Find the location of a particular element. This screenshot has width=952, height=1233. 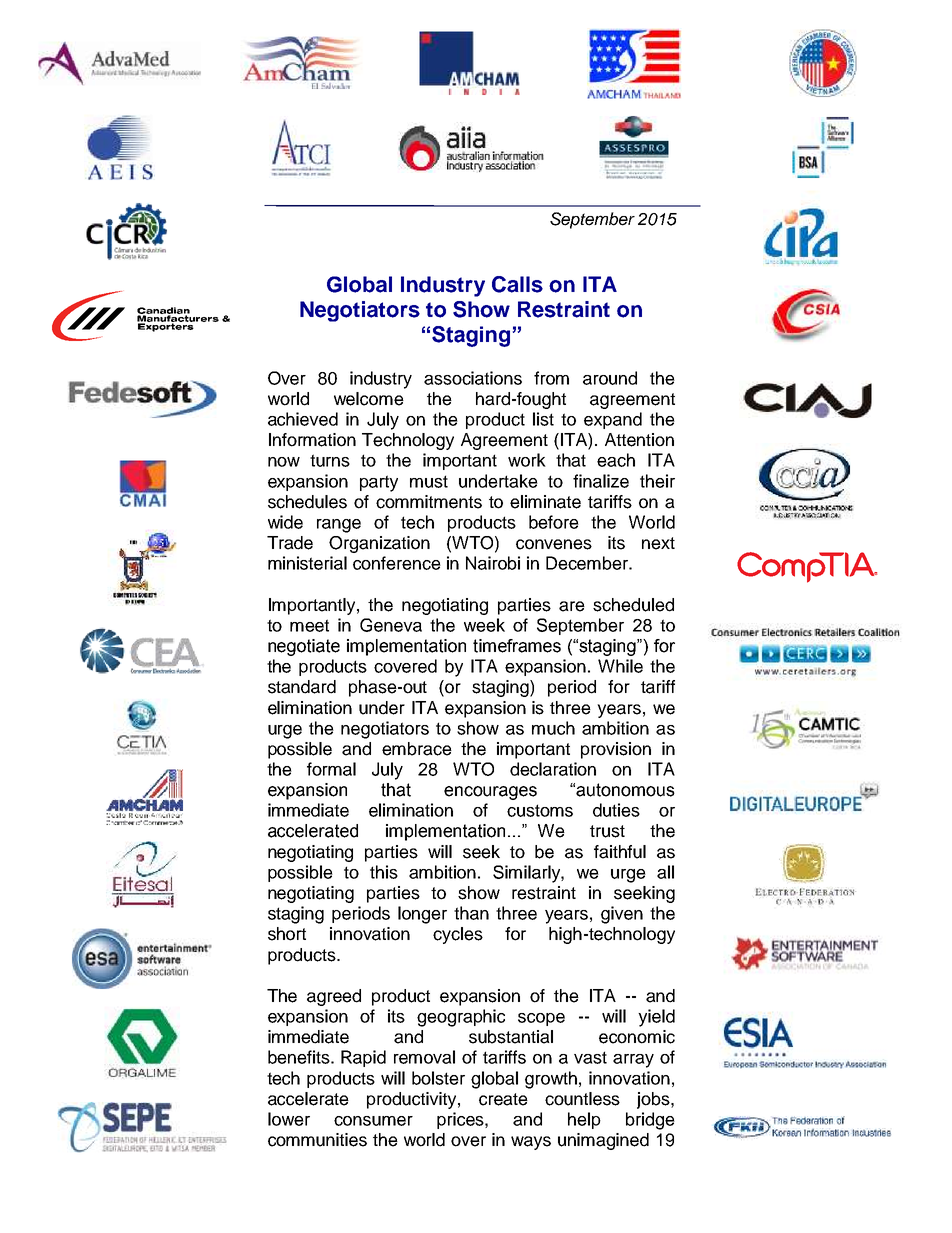

create is located at coordinates (503, 1099).
